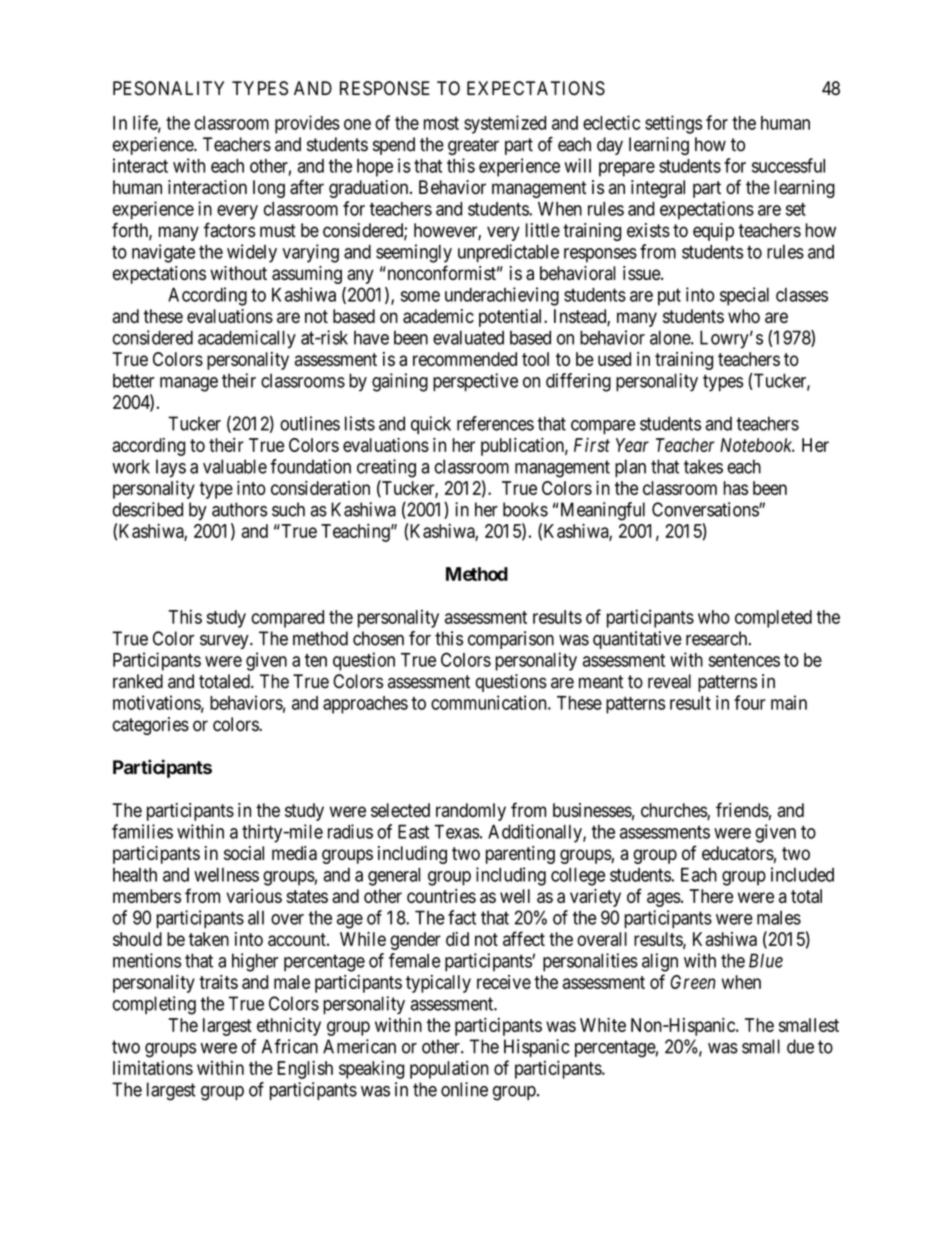 This screenshot has width=952, height=1233. I want to click on settings, so click(673, 124).
